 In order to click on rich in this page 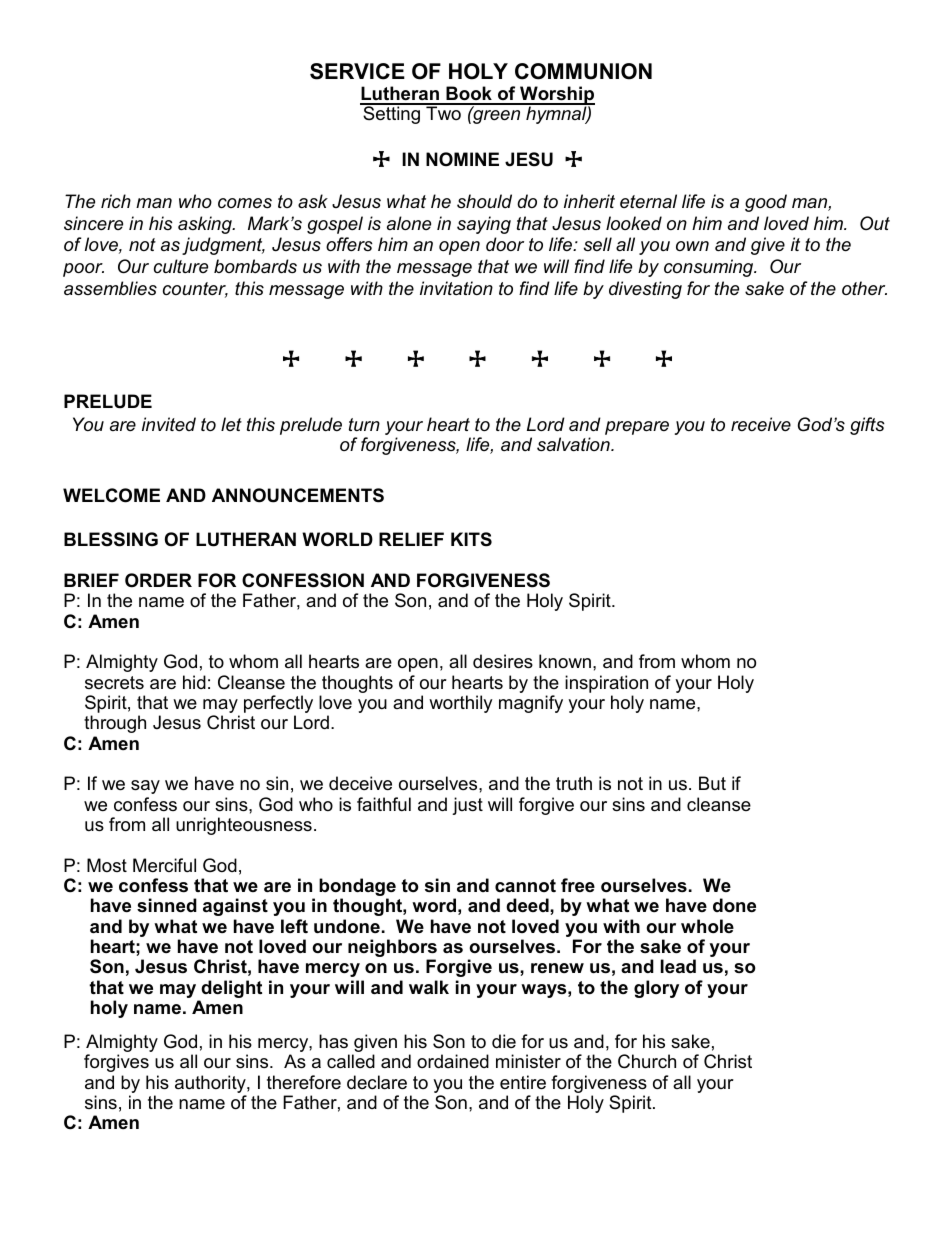, I will do `click(116, 201)`.
